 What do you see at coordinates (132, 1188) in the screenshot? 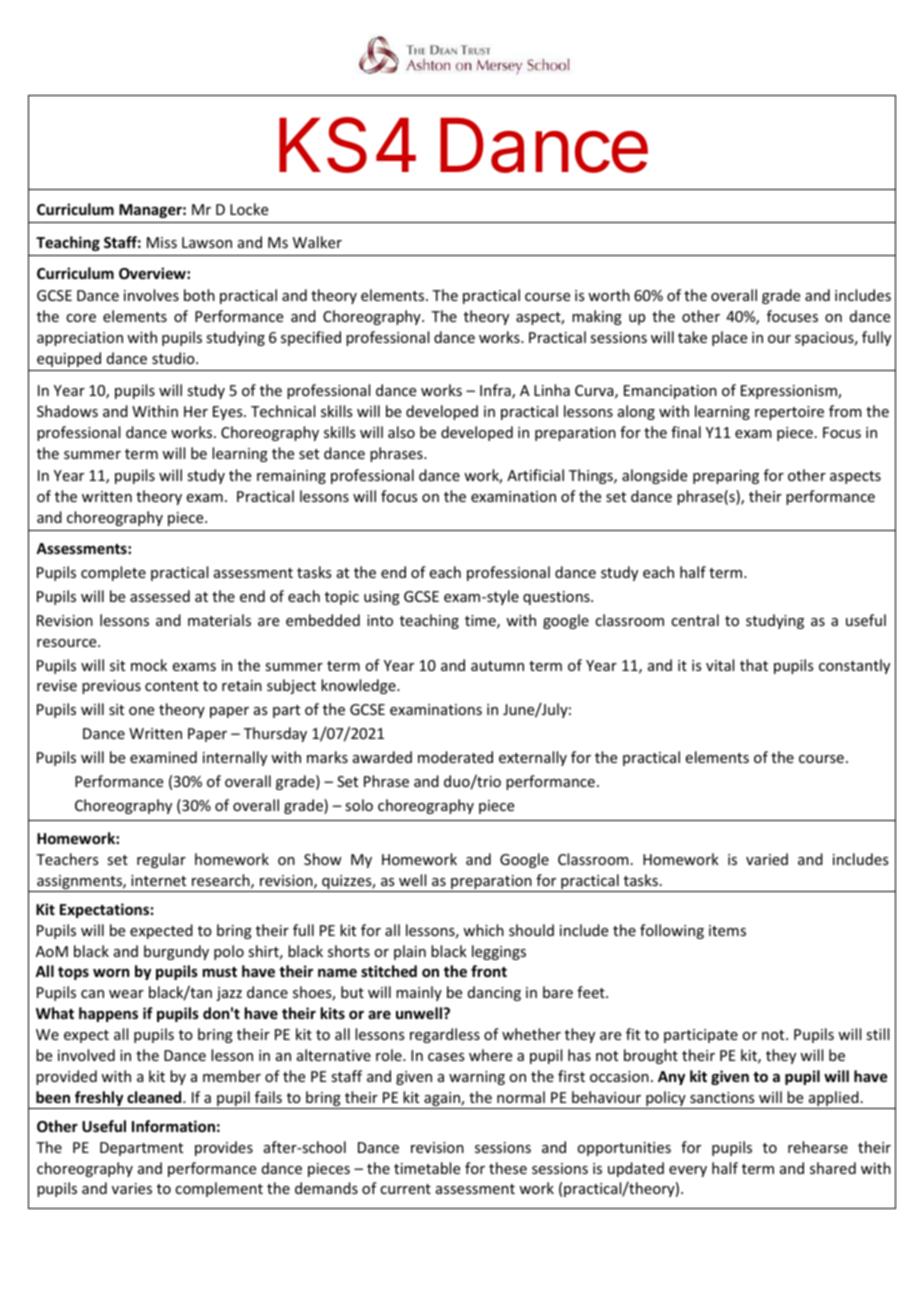
I see `varies` at bounding box center [132, 1188].
